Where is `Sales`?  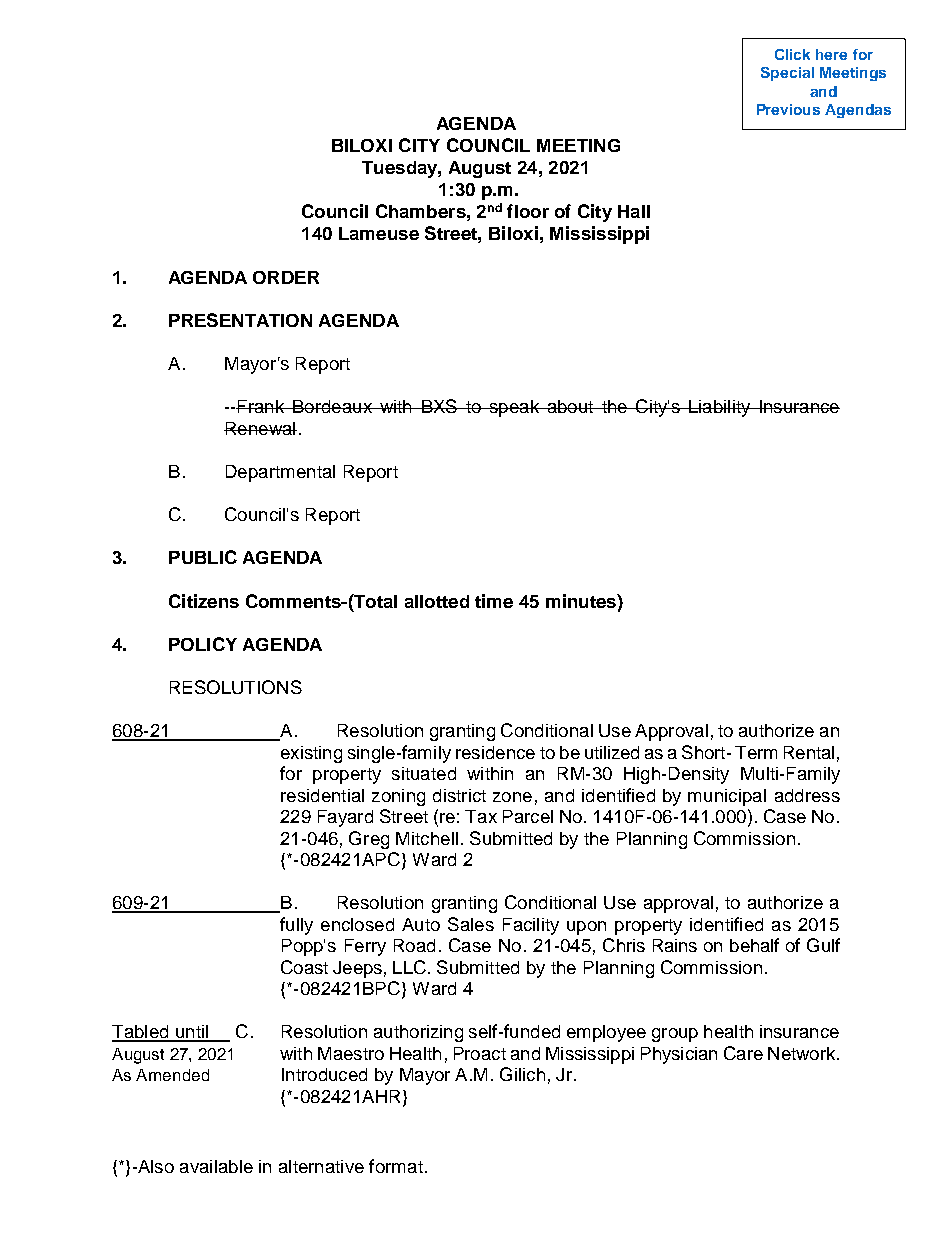
Sales is located at coordinates (471, 924).
